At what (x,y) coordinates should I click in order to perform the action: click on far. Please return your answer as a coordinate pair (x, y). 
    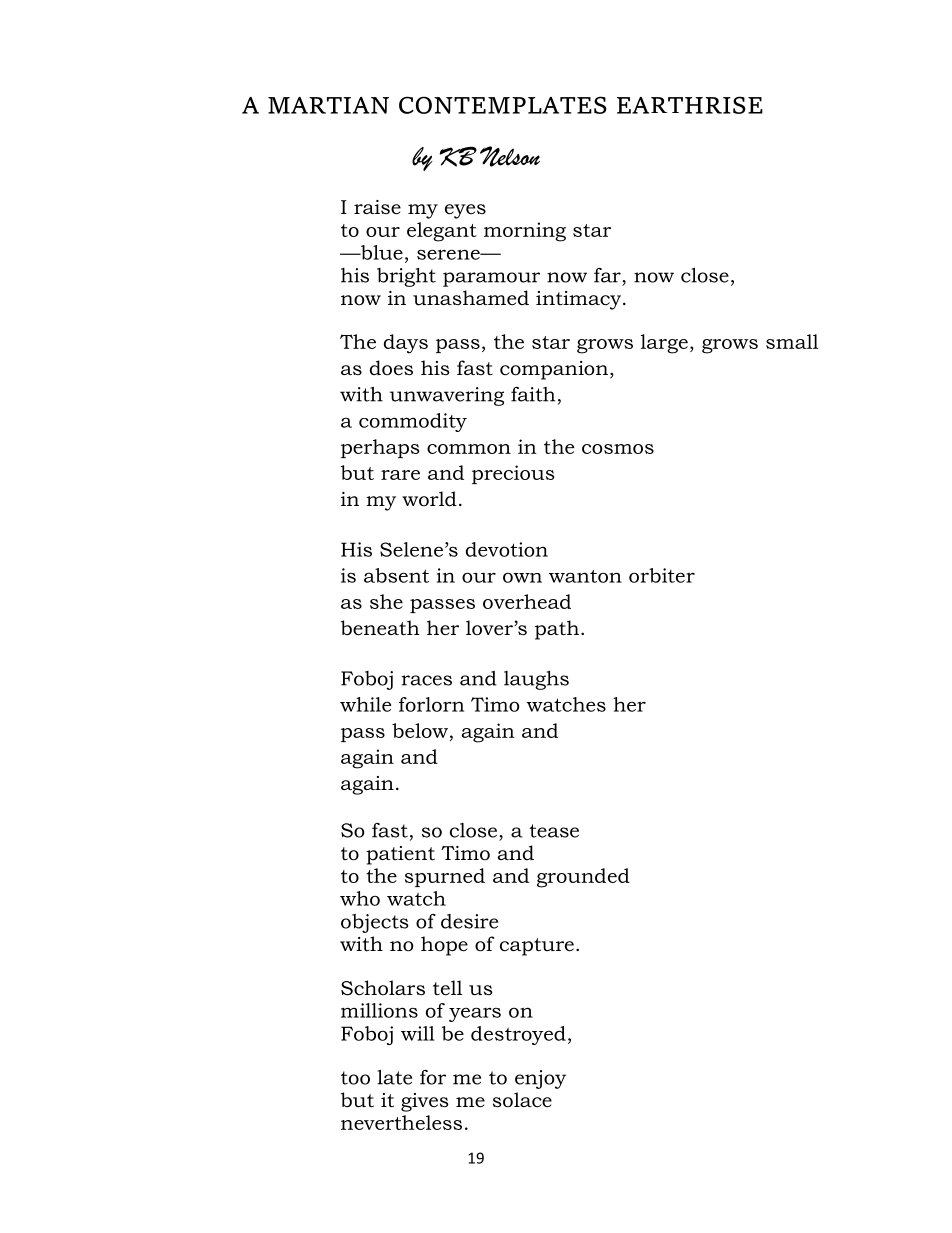
    Looking at the image, I should click on (607, 275).
